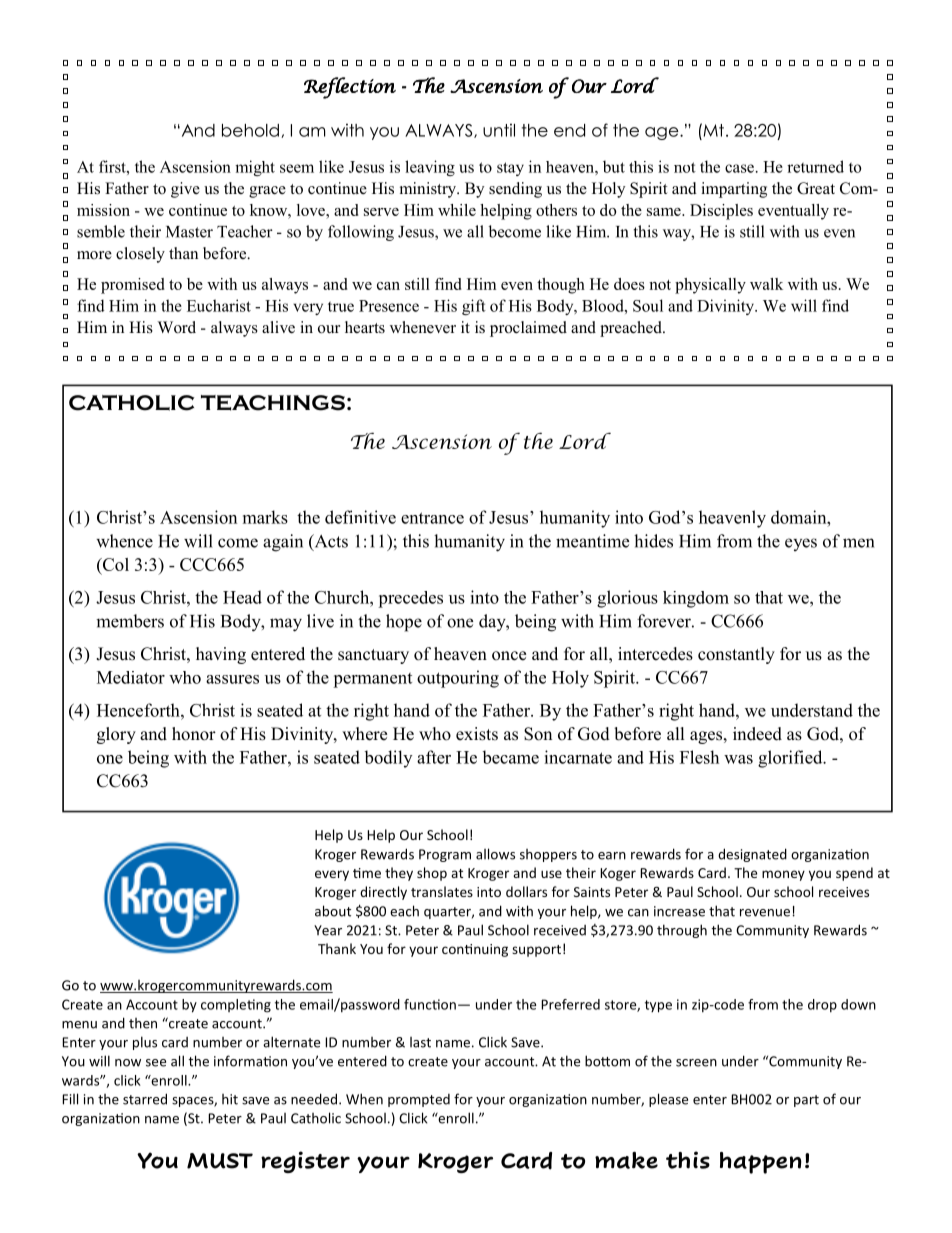  Describe the element at coordinates (185, 190) in the image. I see `give` at that location.
